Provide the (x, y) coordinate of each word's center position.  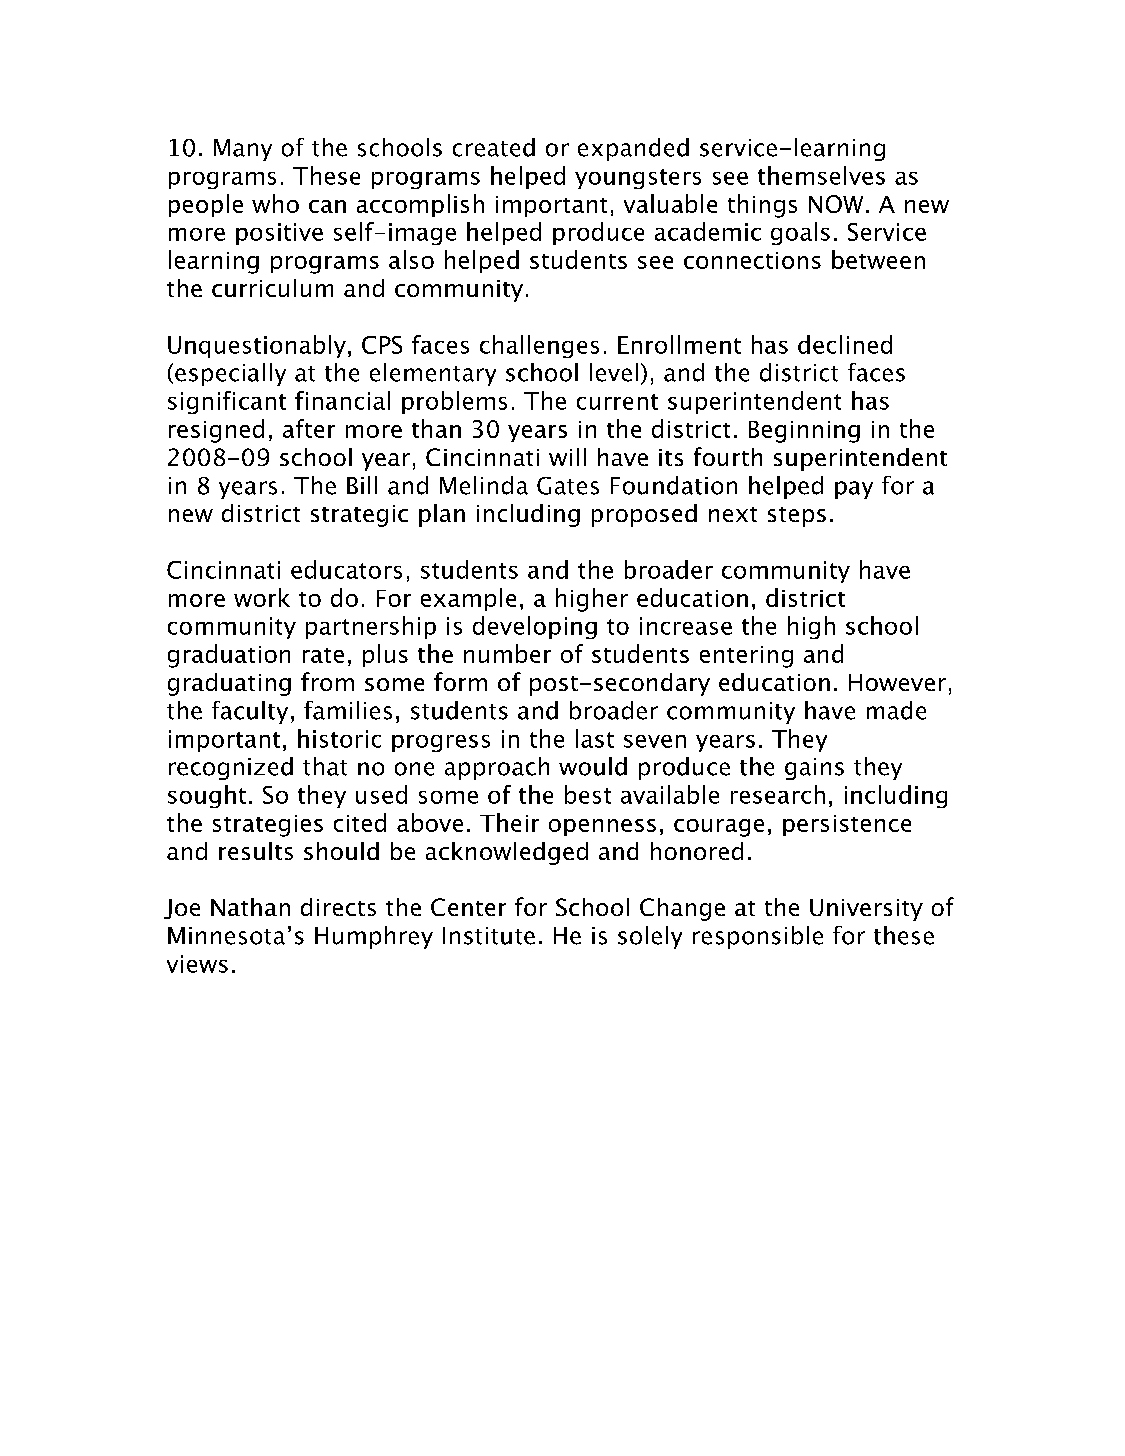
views (197, 964)
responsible (758, 937)
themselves (821, 175)
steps (797, 517)
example (468, 599)
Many (243, 150)
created (494, 147)
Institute (489, 936)
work (262, 597)
